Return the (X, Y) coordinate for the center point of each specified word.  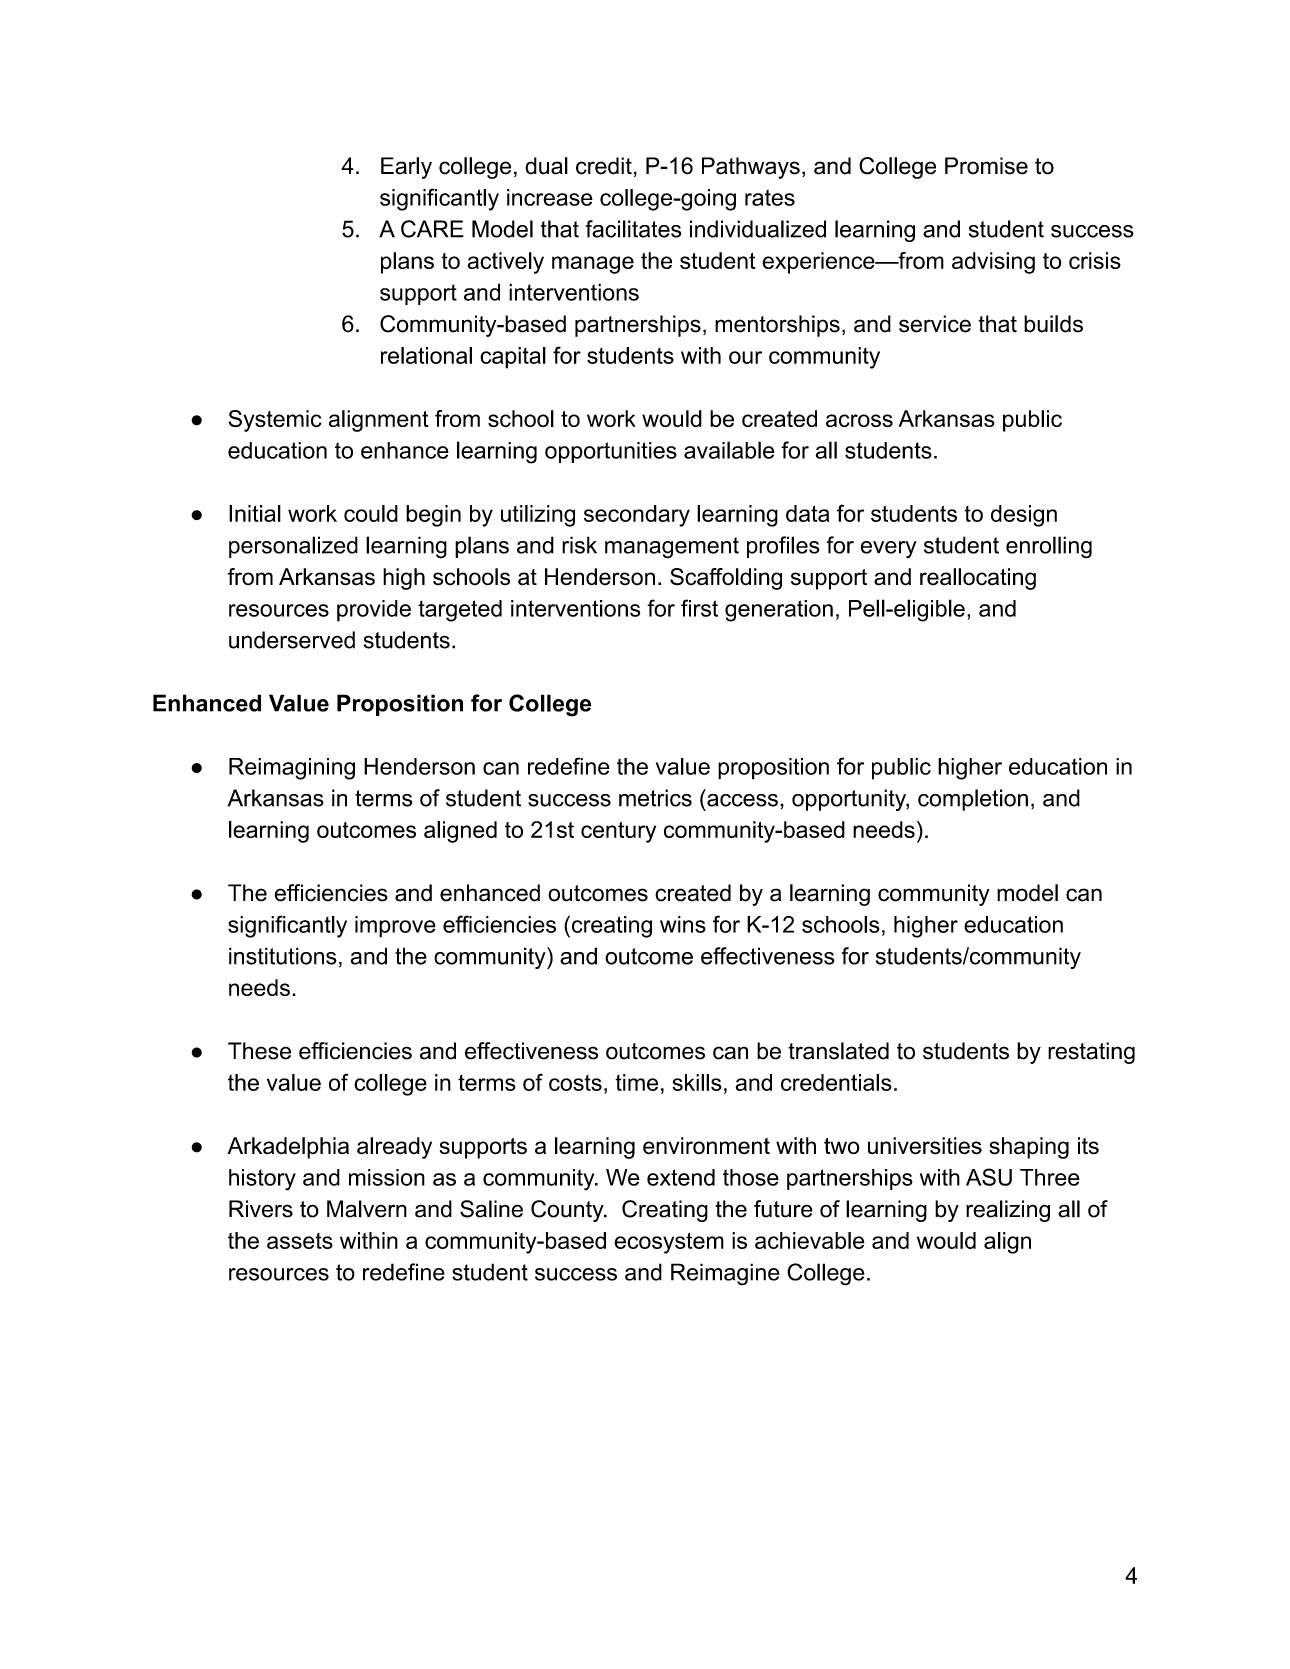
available (729, 450)
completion (973, 800)
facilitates (633, 229)
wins (683, 924)
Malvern (367, 1209)
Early (406, 168)
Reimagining (292, 769)
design (1024, 516)
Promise (986, 166)
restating (1091, 1053)
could (371, 513)
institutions (283, 956)
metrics (655, 798)
